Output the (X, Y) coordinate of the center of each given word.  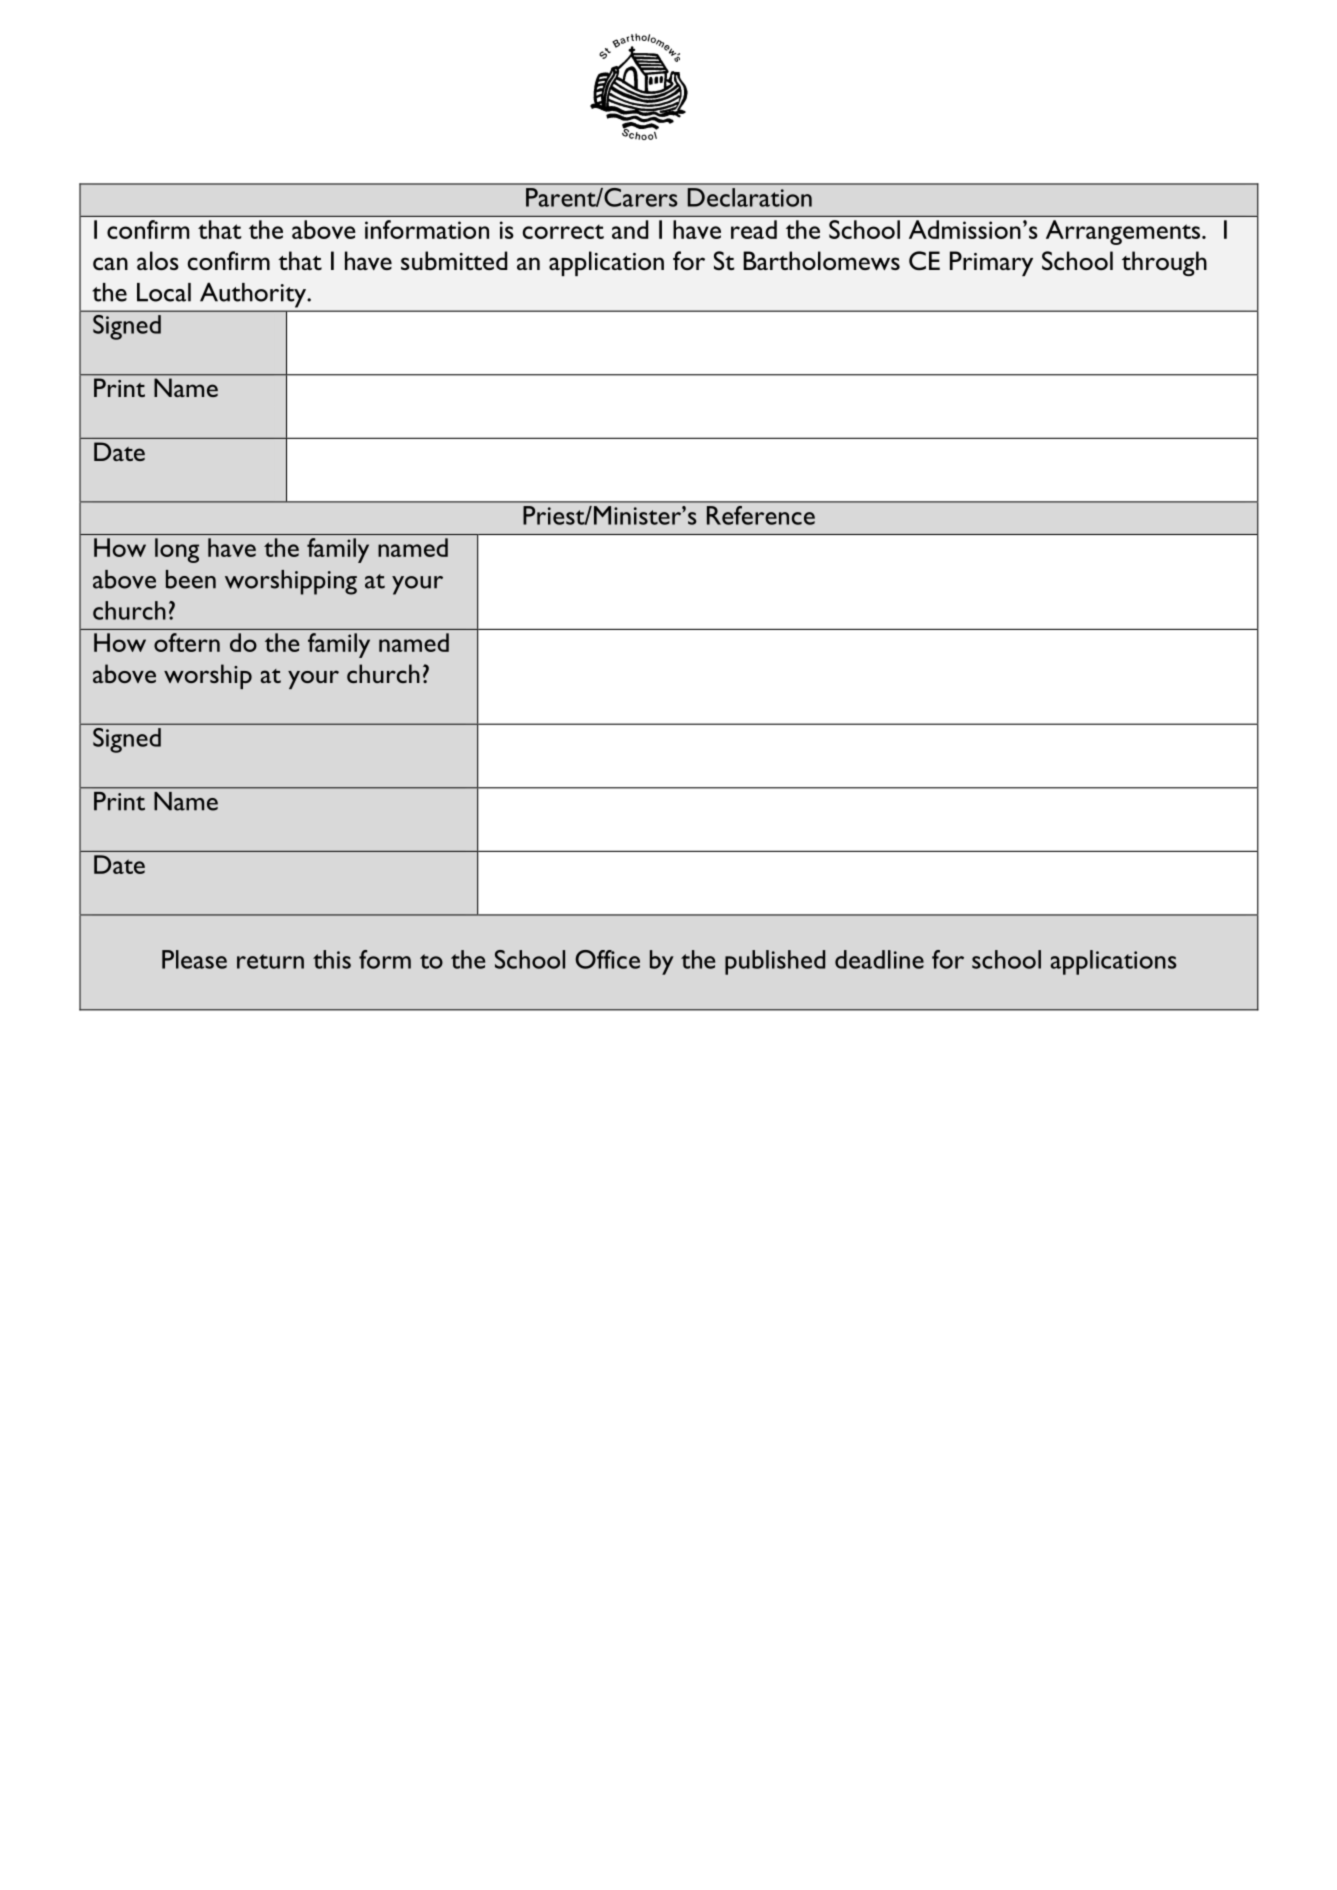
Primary (991, 263)
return (270, 961)
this (332, 959)
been (191, 579)
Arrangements (1124, 232)
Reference (761, 515)
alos (158, 260)
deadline (879, 959)
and (630, 229)
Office (607, 959)
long (177, 550)
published (775, 962)
